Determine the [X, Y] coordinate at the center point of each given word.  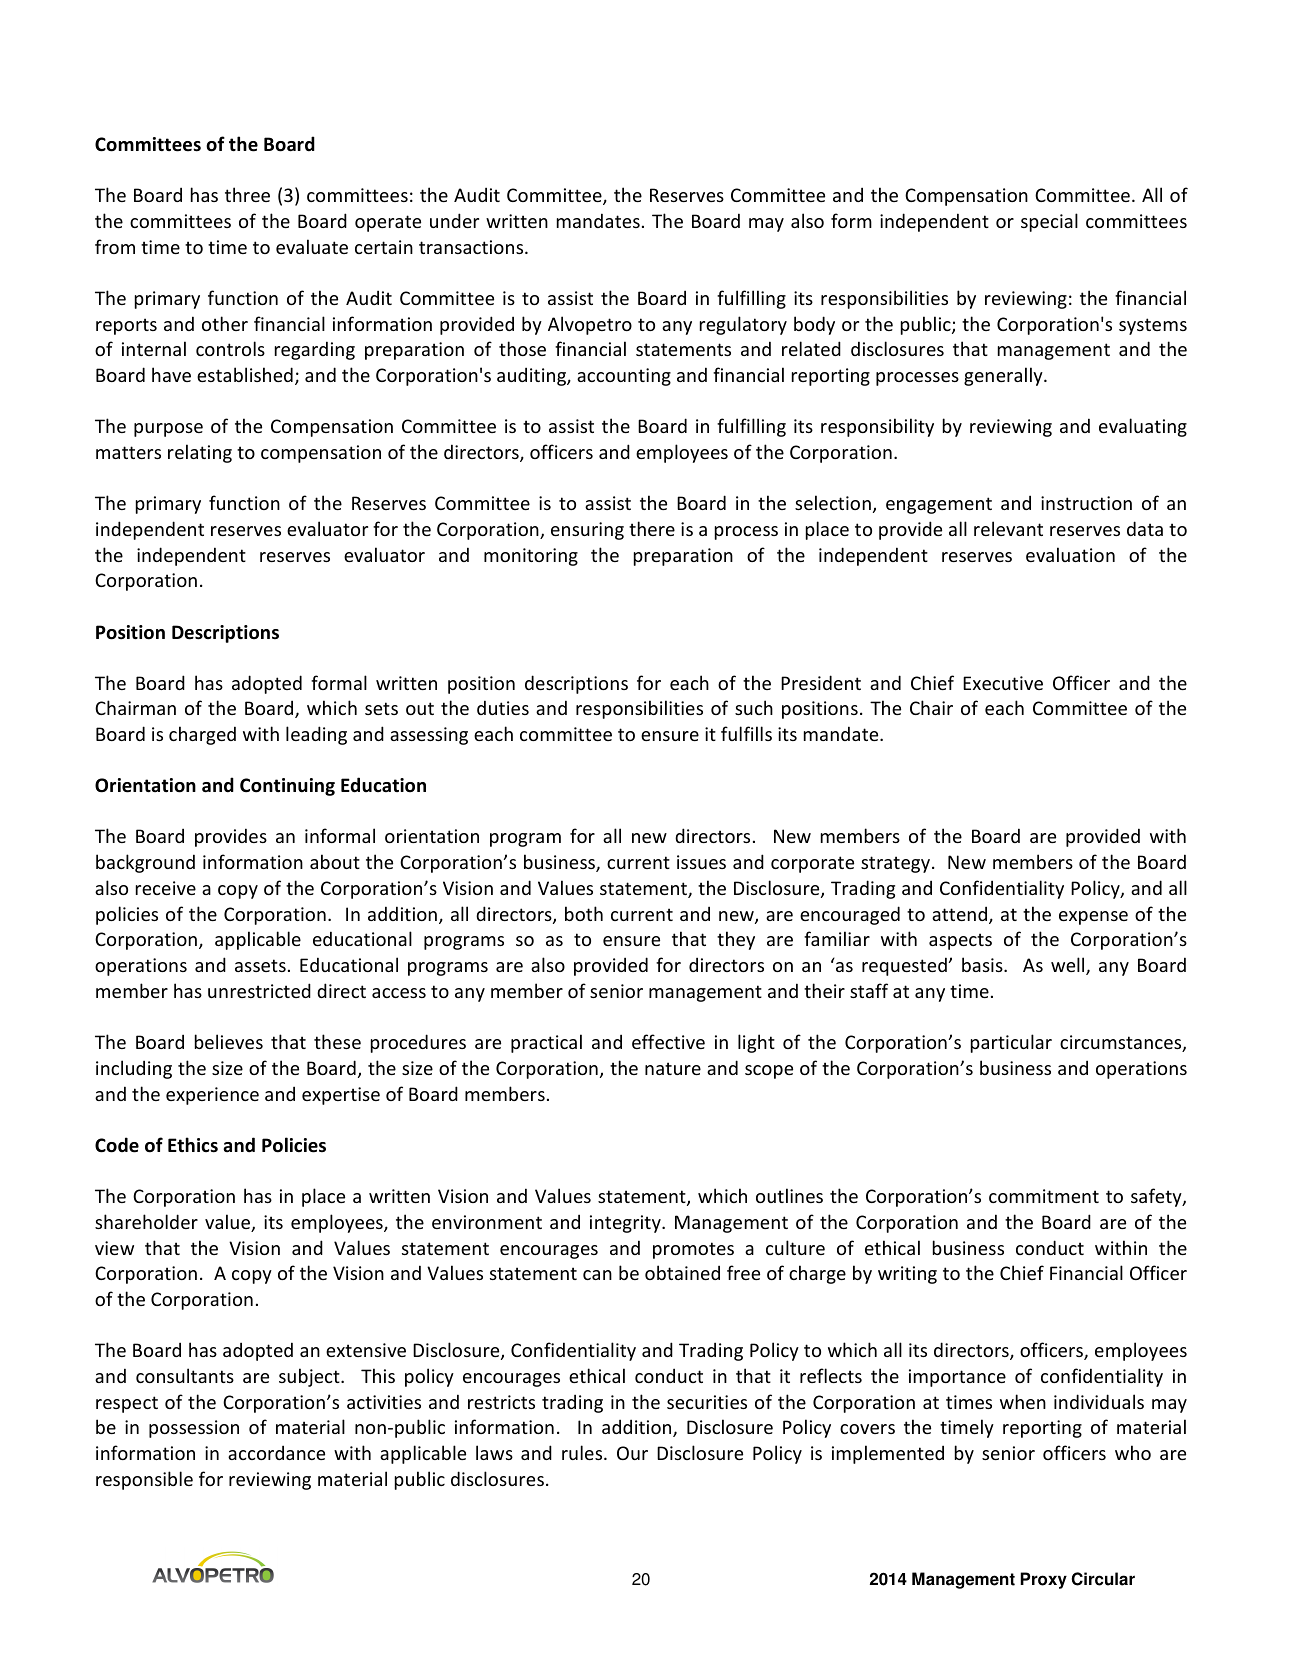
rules [583, 1452]
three [247, 194]
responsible [144, 1480]
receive [166, 888]
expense [1093, 918]
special [1049, 222]
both [584, 913]
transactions [472, 247]
